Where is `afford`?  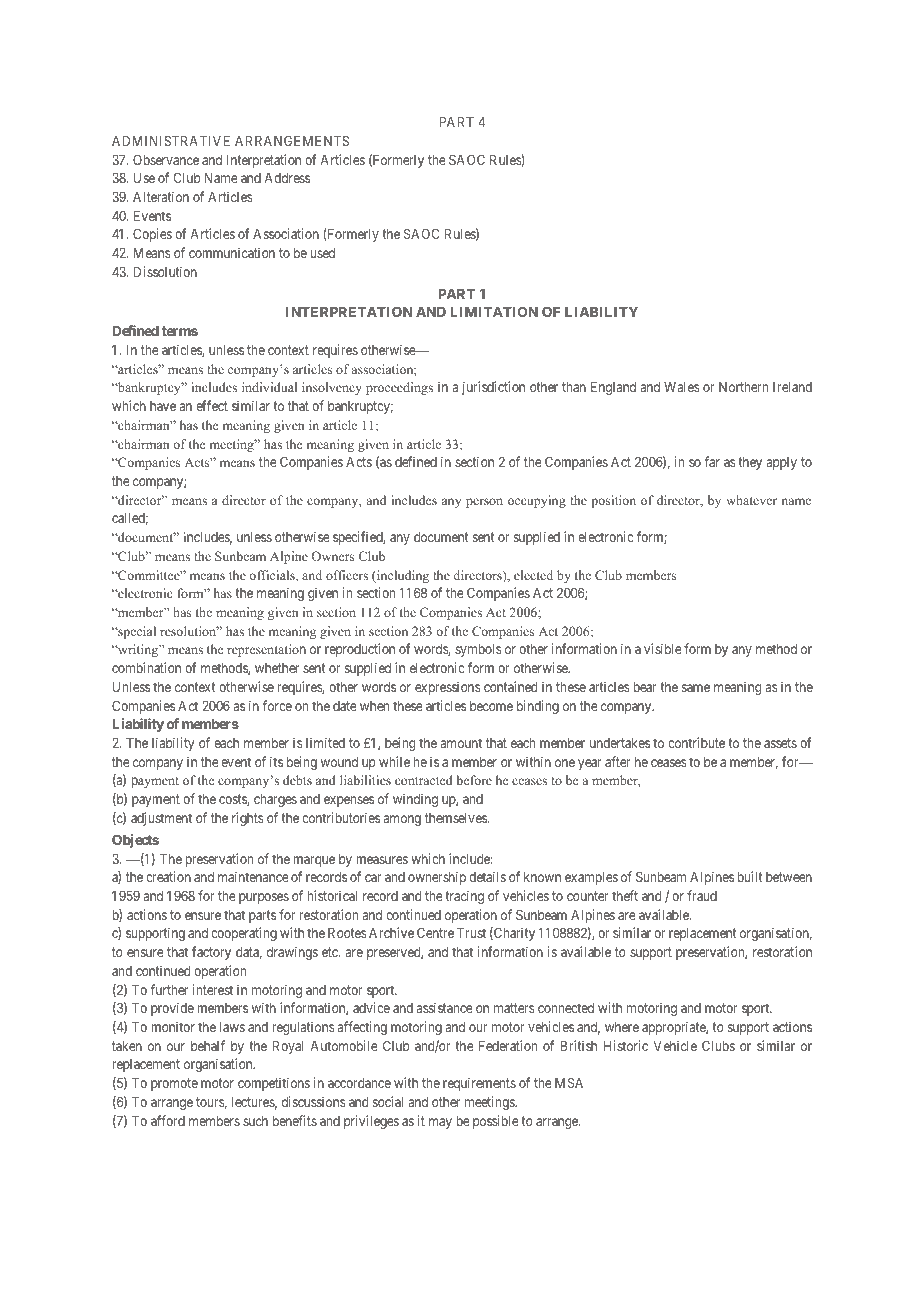 afford is located at coordinates (168, 1120).
